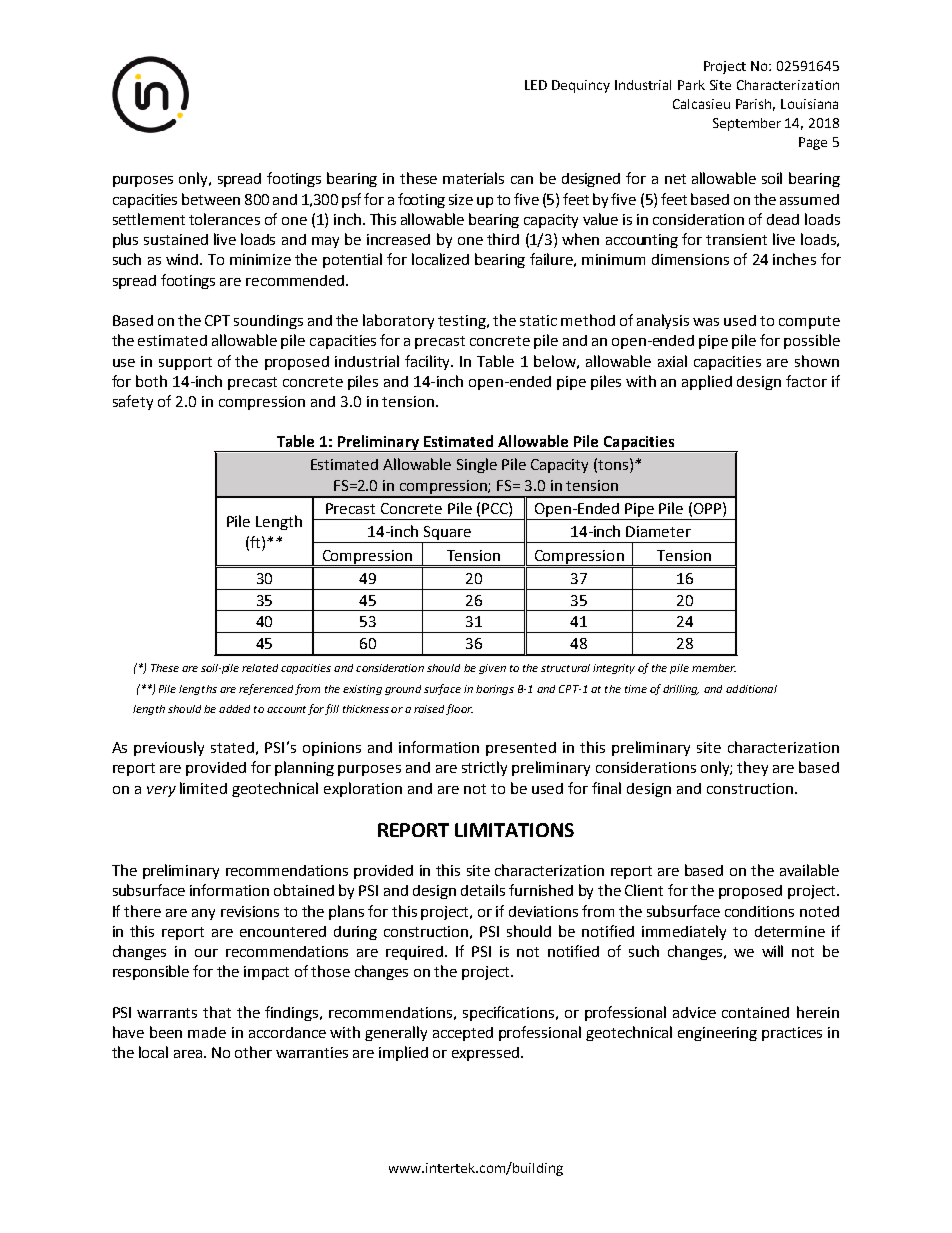  Describe the element at coordinates (747, 124) in the page. I see `September` at that location.
